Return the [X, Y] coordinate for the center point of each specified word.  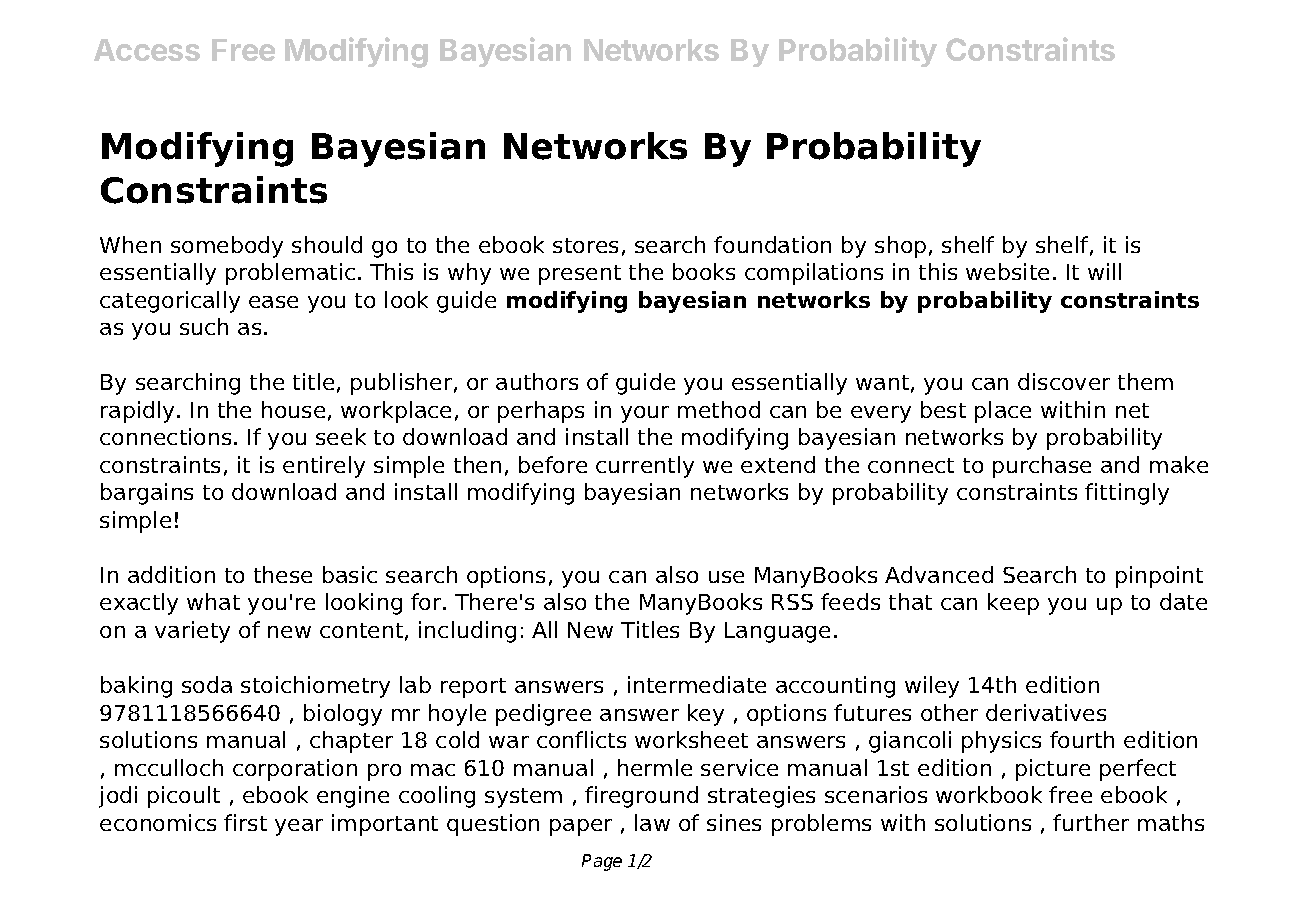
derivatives [1046, 712]
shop [900, 247]
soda [207, 684]
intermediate [697, 684]
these [283, 574]
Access [147, 50]
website [1007, 271]
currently [645, 467]
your [645, 414]
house [293, 409]
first [245, 822]
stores [585, 245]
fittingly [1127, 494]
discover [1064, 381]
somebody [227, 247]
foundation [772, 244]
